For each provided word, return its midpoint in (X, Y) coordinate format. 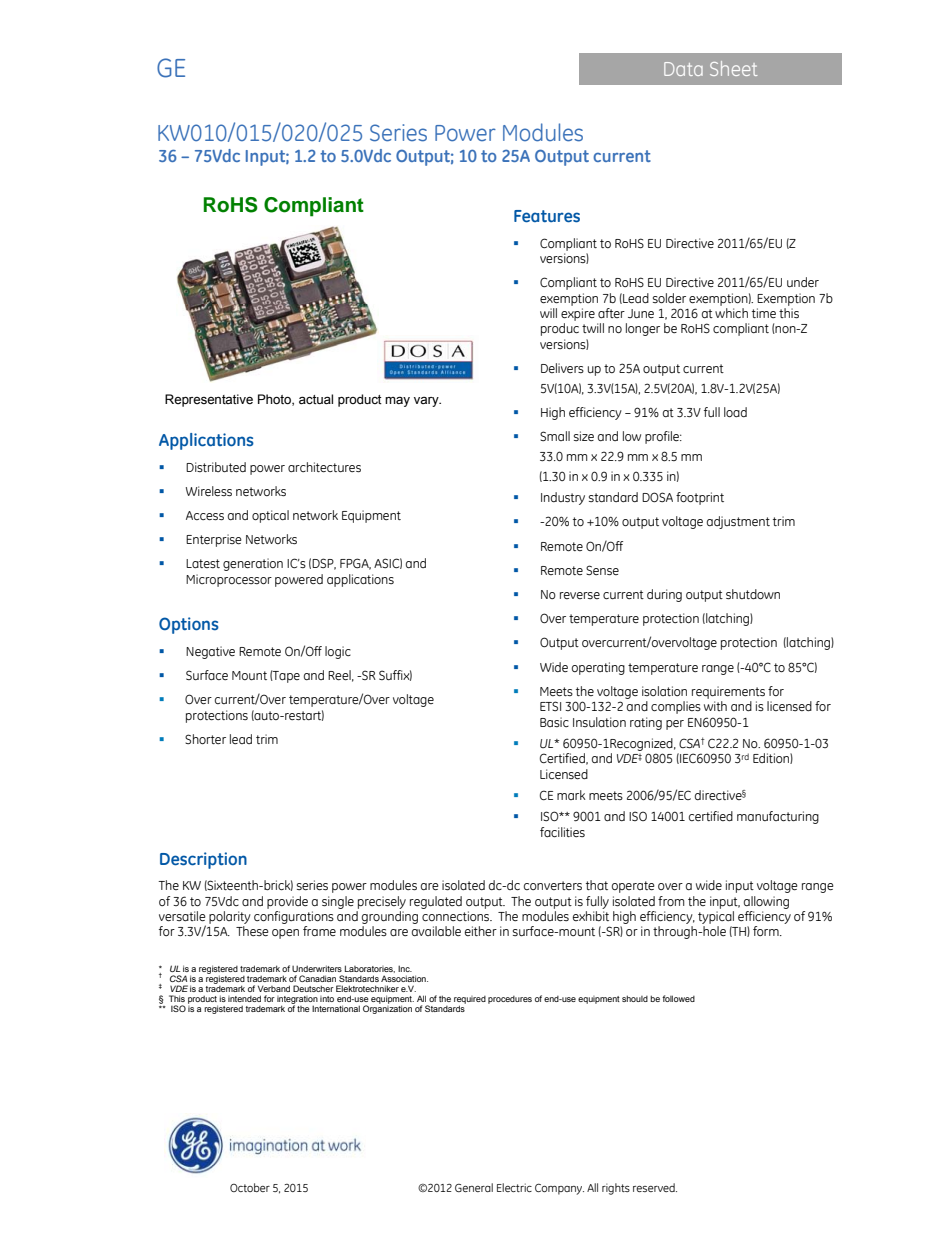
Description (203, 860)
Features (547, 216)
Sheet (733, 68)
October (250, 1187)
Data (683, 69)
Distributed (216, 467)
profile (663, 437)
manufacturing (778, 817)
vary (427, 402)
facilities (562, 832)
